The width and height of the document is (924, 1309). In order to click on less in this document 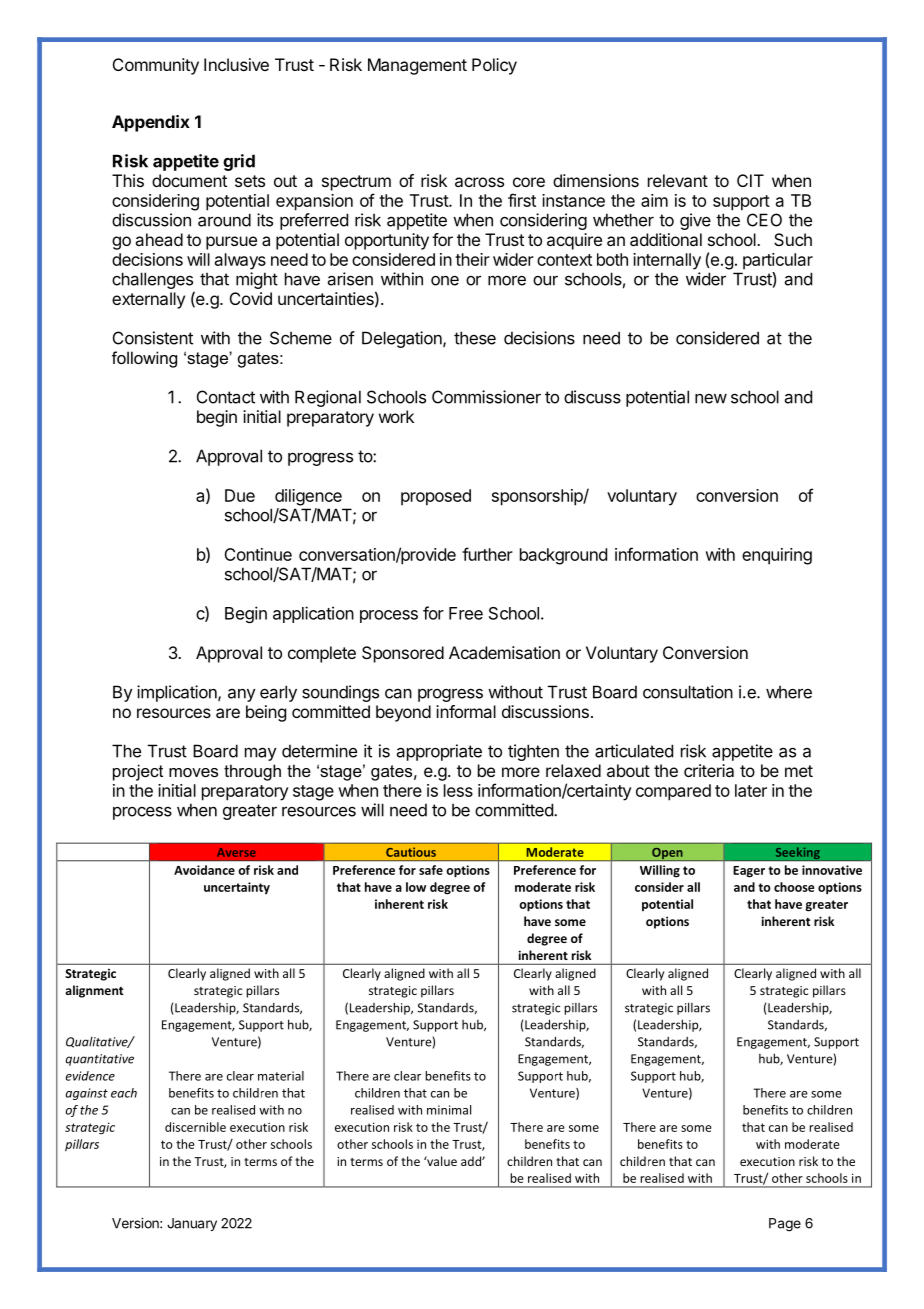, I will do `click(458, 790)`.
